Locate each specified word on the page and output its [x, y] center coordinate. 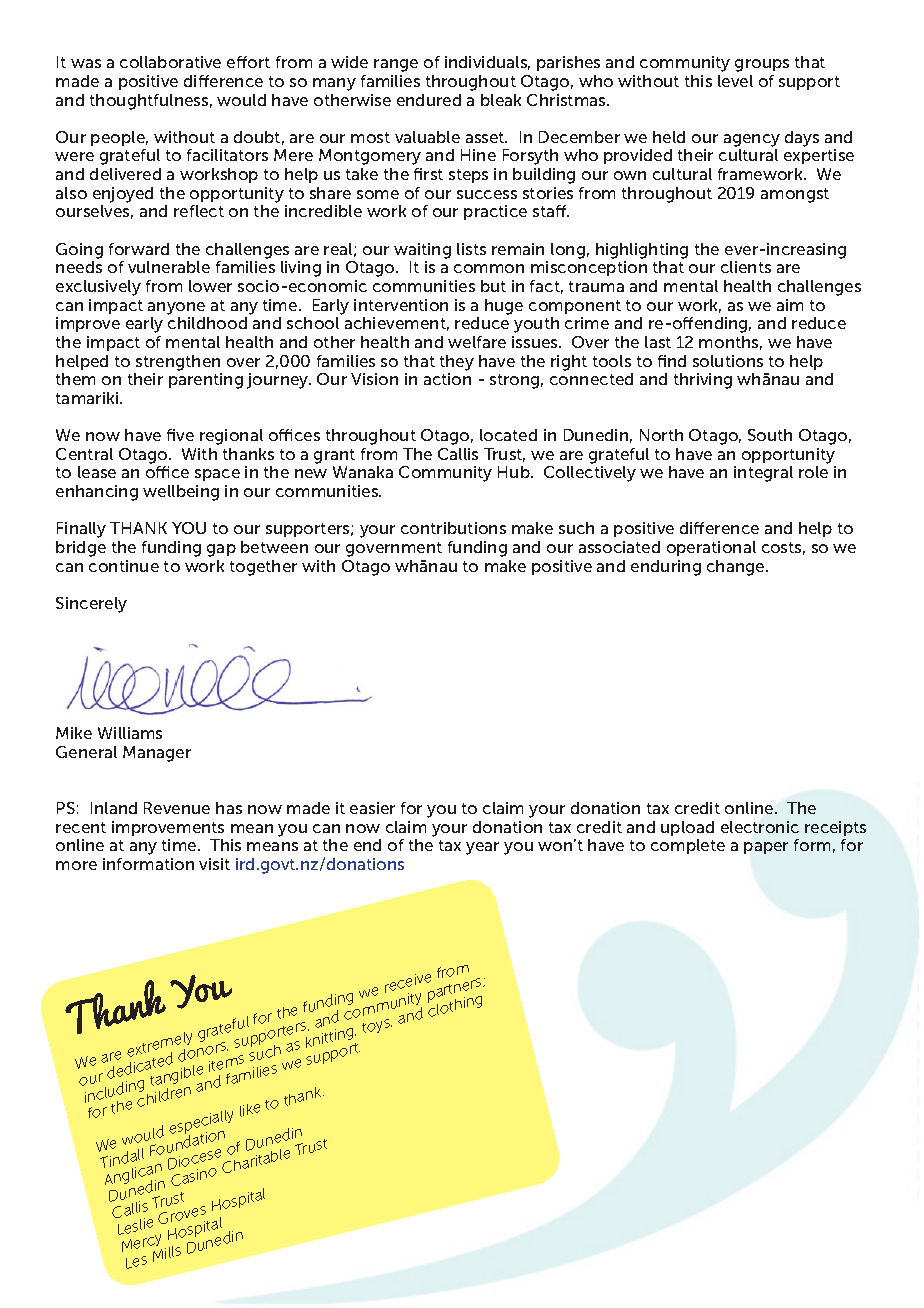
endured [429, 100]
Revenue [177, 808]
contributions [453, 528]
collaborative [170, 62]
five [180, 435]
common [489, 268]
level [735, 81]
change [737, 568]
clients [746, 267]
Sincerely [91, 605]
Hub [515, 472]
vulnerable [169, 267]
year [482, 848]
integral [763, 474]
